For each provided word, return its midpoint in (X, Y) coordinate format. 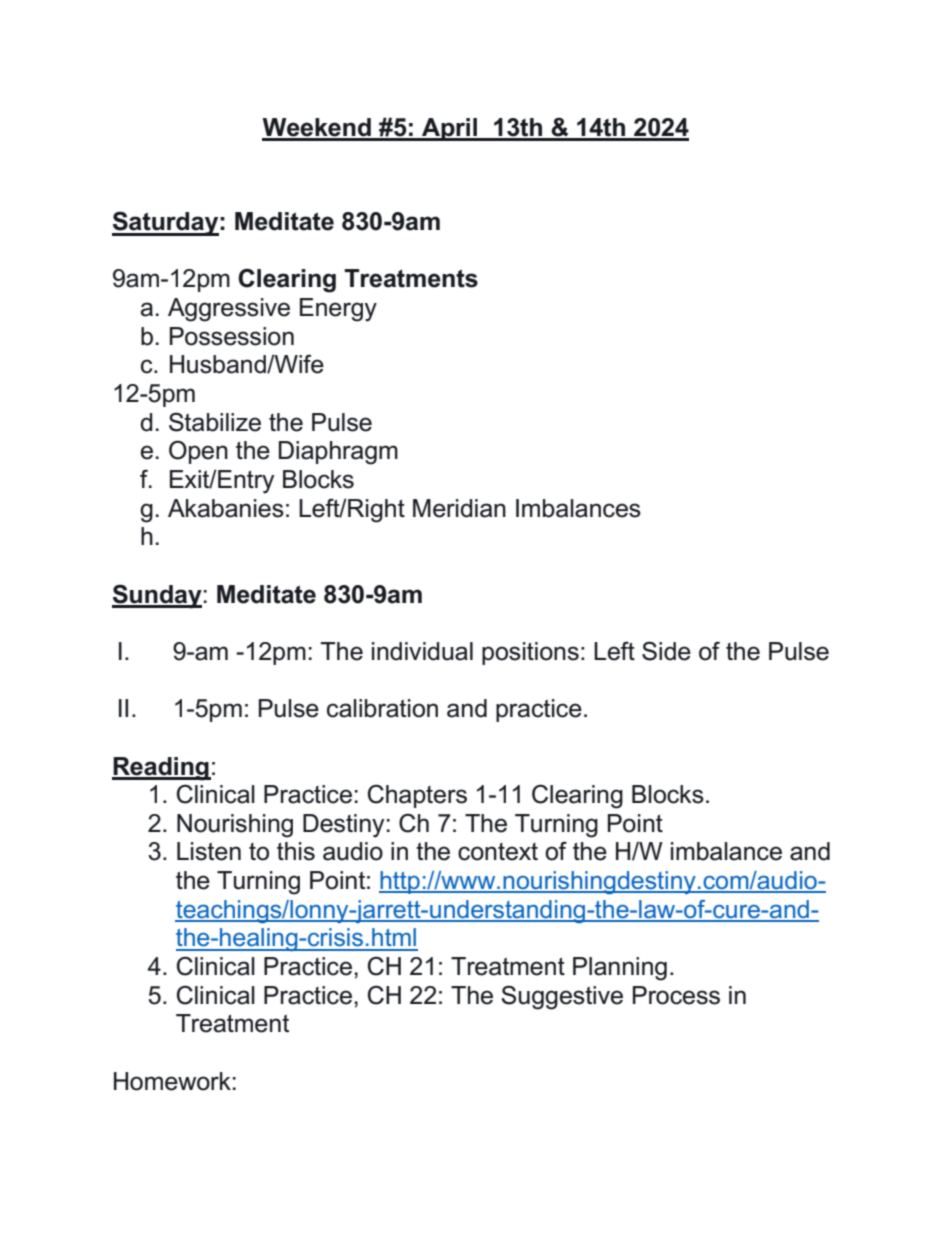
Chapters (417, 796)
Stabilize (215, 422)
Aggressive (229, 310)
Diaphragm (338, 453)
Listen (209, 851)
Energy (338, 310)
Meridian (459, 508)
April (450, 129)
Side (666, 651)
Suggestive (562, 997)
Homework (172, 1081)
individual (422, 651)
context (498, 852)
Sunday (157, 596)
